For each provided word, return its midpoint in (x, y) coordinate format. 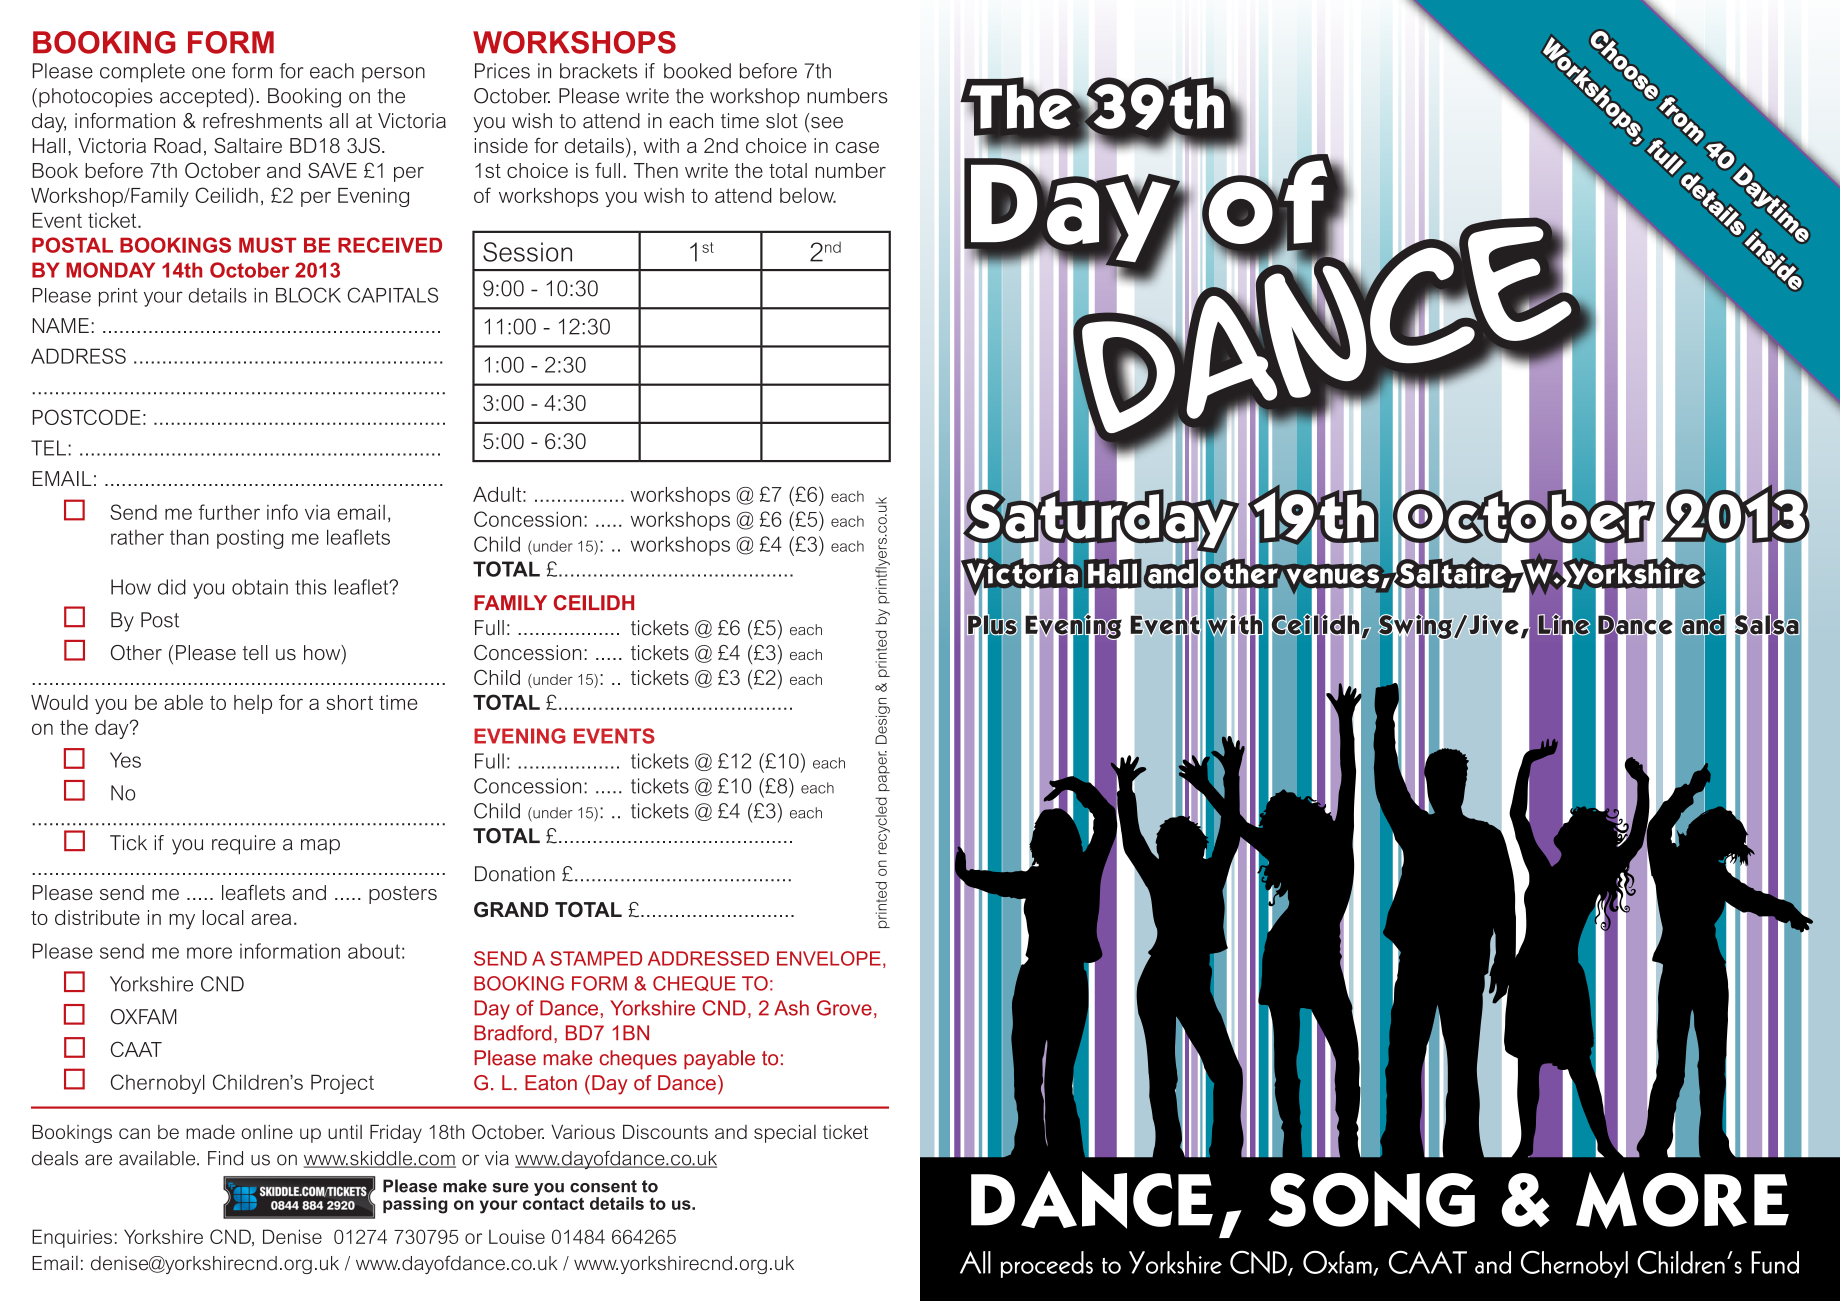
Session (527, 252)
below (808, 195)
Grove (844, 1008)
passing (415, 1205)
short (349, 702)
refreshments (262, 121)
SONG (1371, 1200)
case (857, 147)
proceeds (1047, 1264)
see (827, 123)
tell (255, 652)
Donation (515, 874)
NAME (60, 325)
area (271, 919)
